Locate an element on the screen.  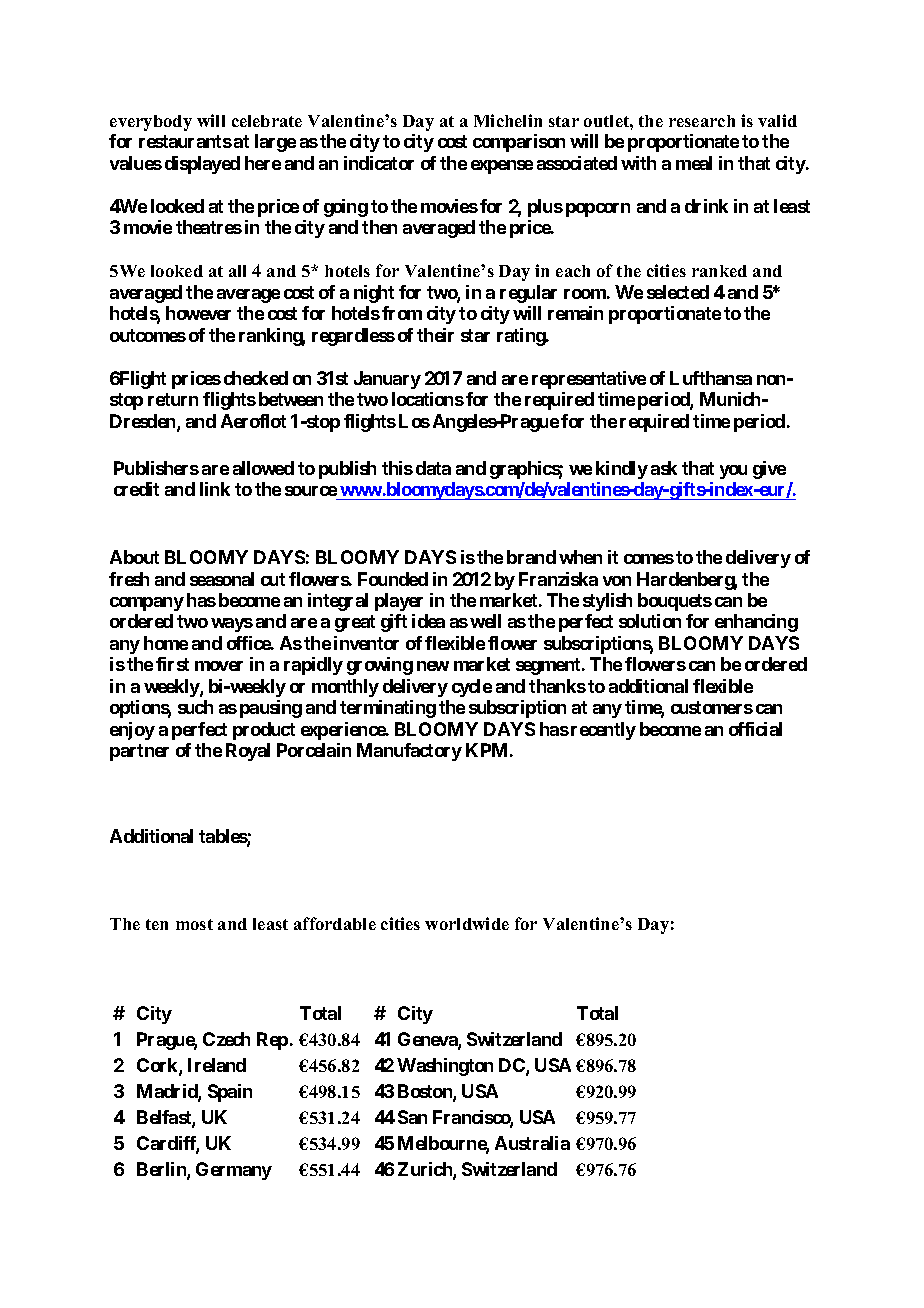
displayed is located at coordinates (202, 165).
